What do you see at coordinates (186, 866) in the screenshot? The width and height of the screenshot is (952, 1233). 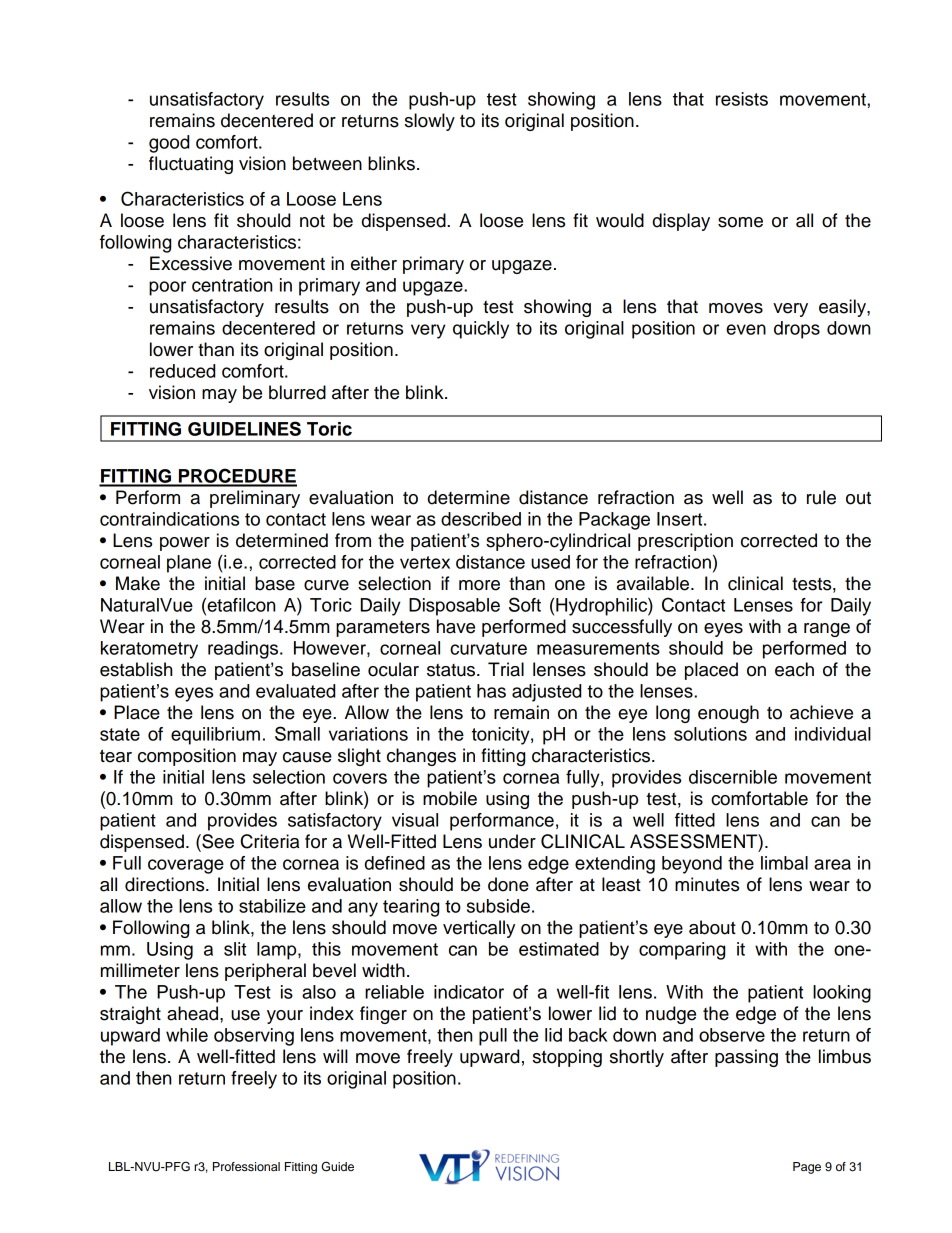 I see `coverage` at bounding box center [186, 866].
